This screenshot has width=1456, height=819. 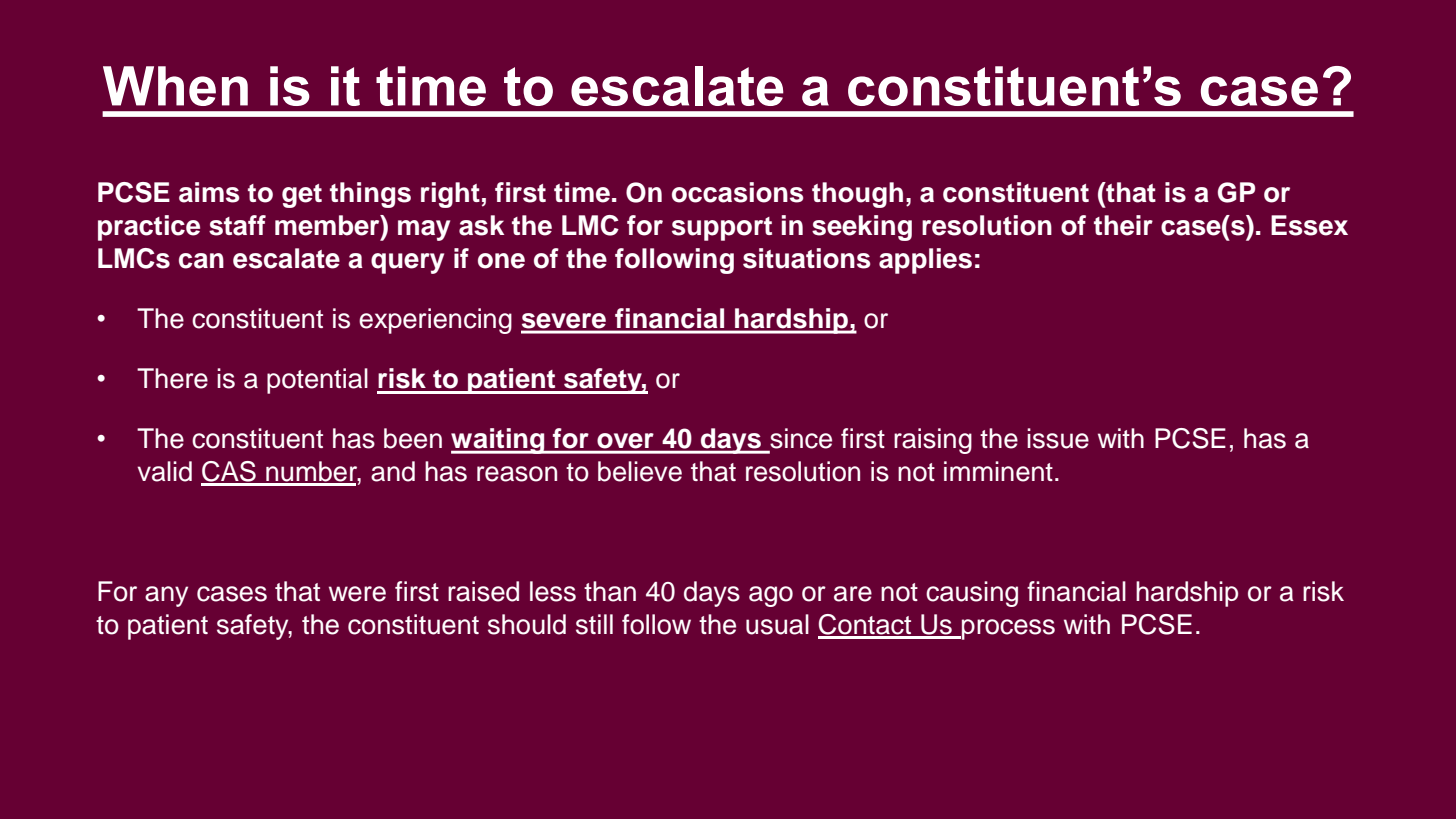 I want to click on were, so click(x=357, y=594).
